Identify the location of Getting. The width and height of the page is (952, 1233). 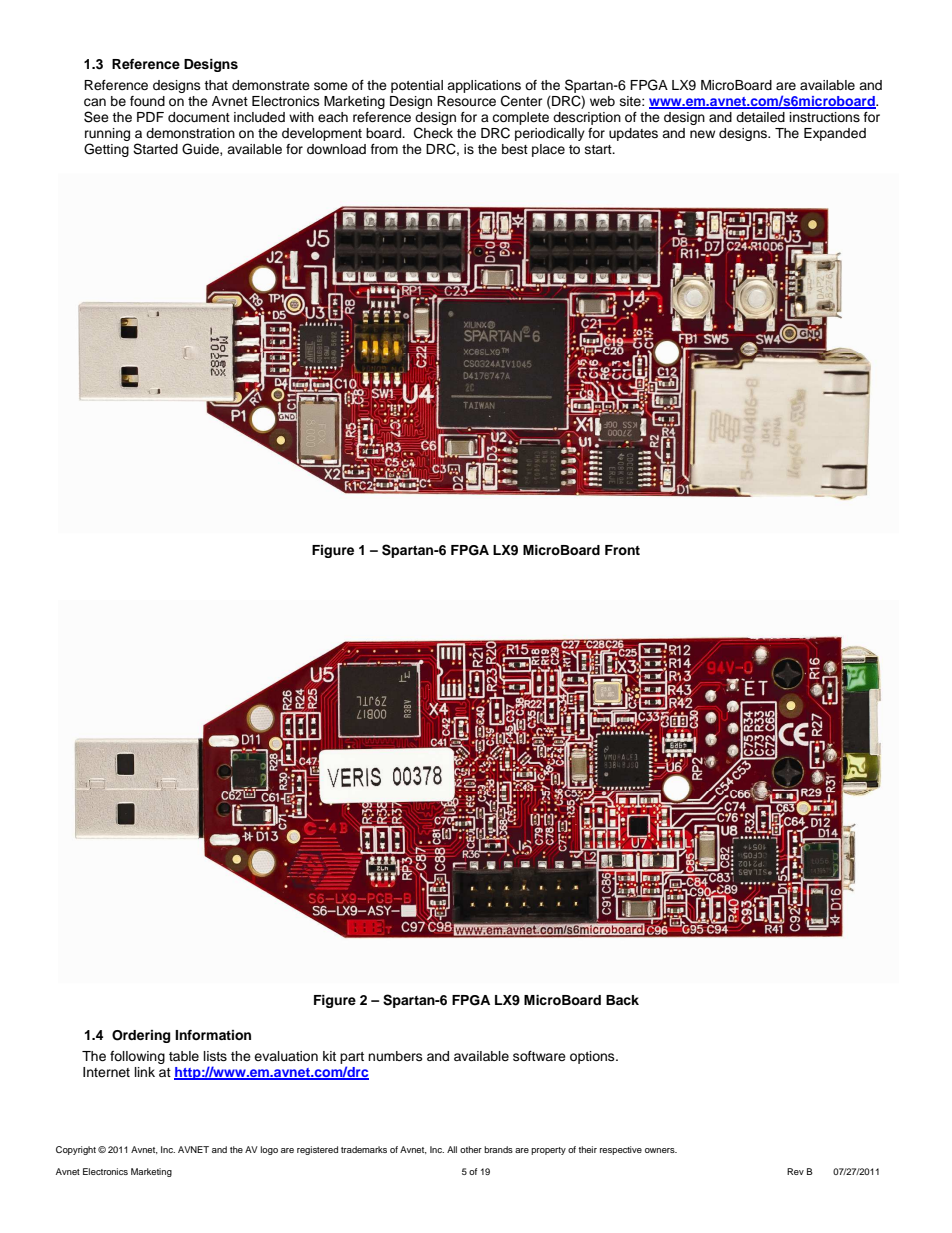
(106, 150).
